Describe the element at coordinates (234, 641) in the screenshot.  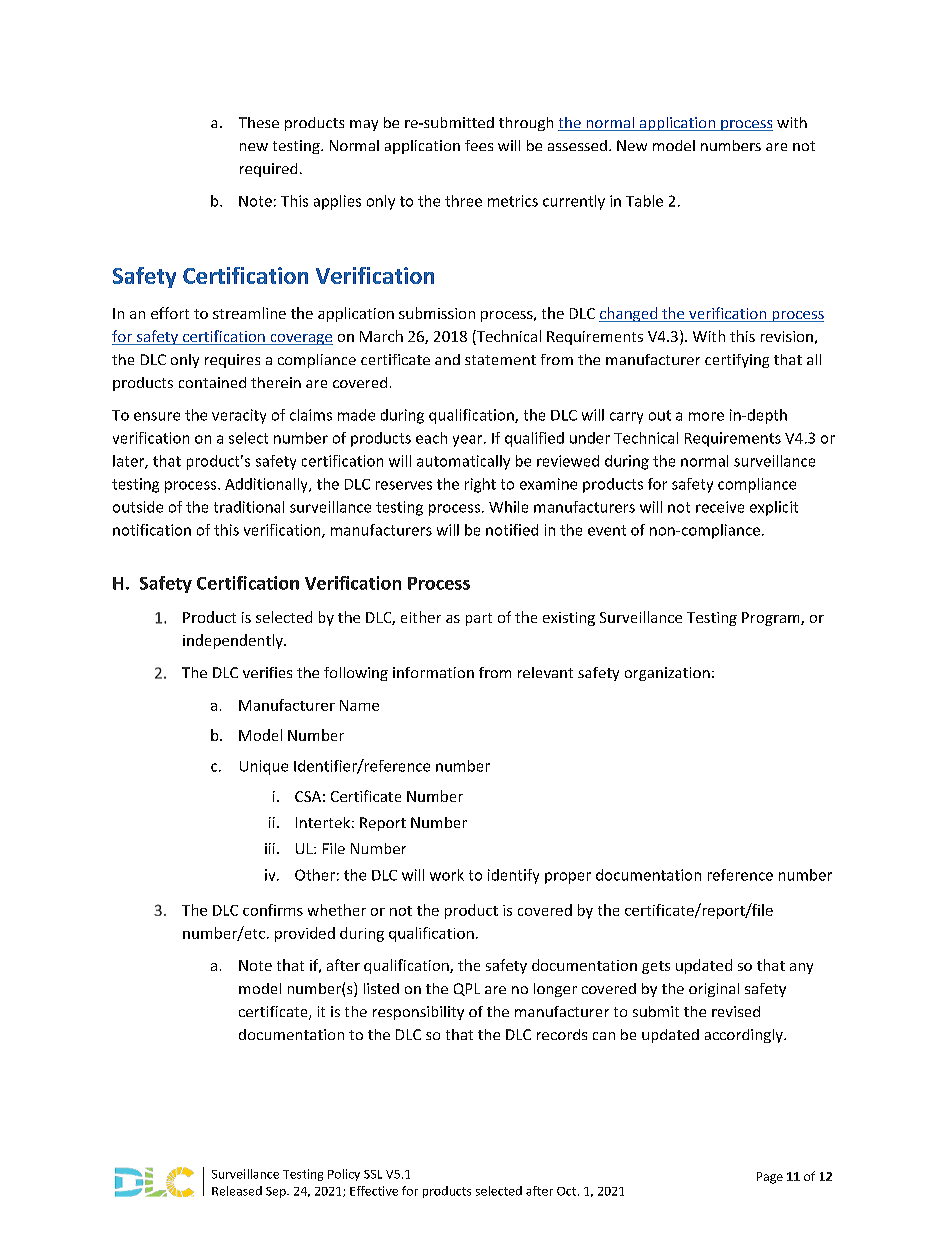
I see `independently` at that location.
